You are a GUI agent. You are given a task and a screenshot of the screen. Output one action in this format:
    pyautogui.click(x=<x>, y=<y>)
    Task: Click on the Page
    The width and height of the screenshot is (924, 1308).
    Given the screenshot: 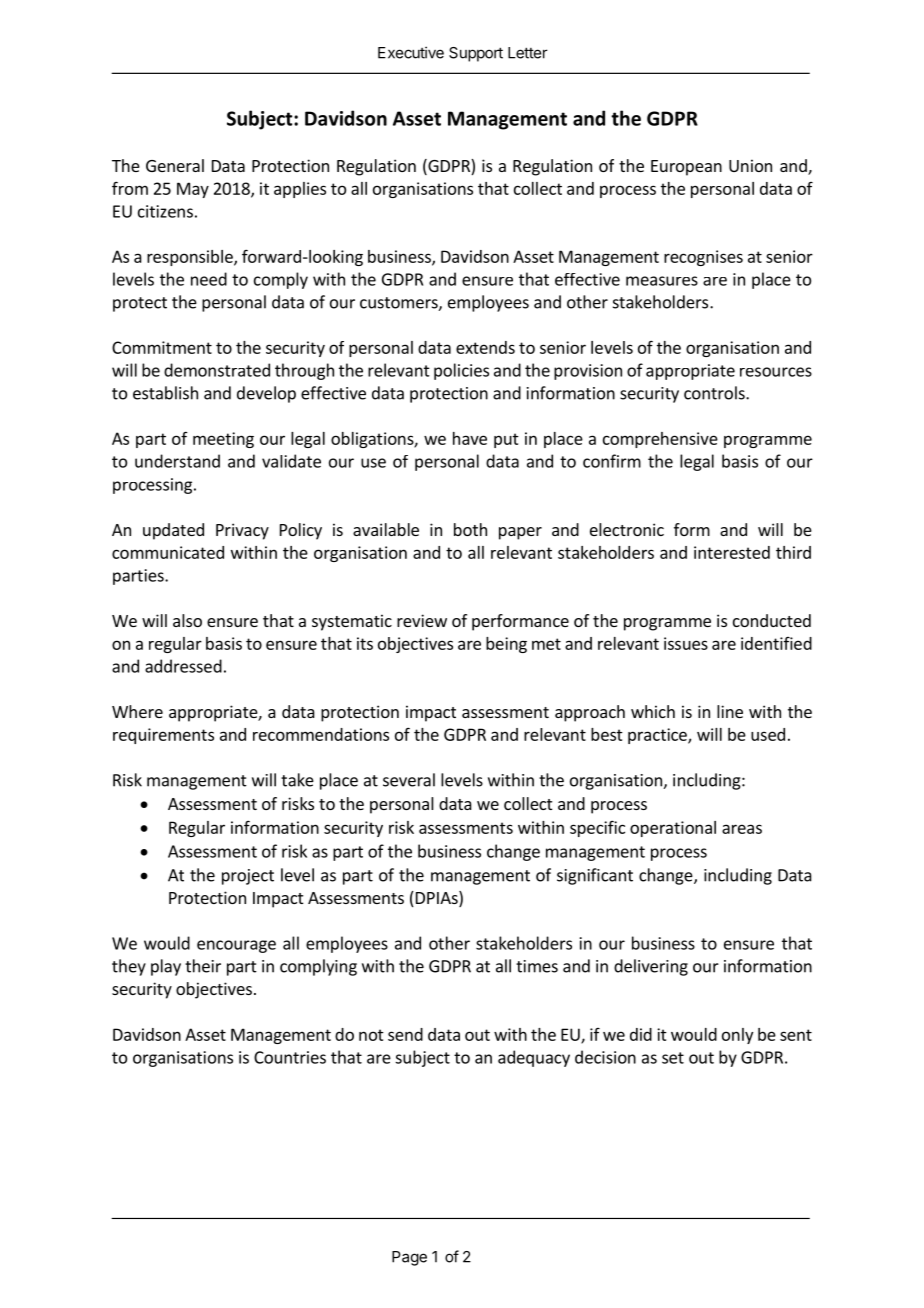 What is the action you would take?
    pyautogui.click(x=409, y=1258)
